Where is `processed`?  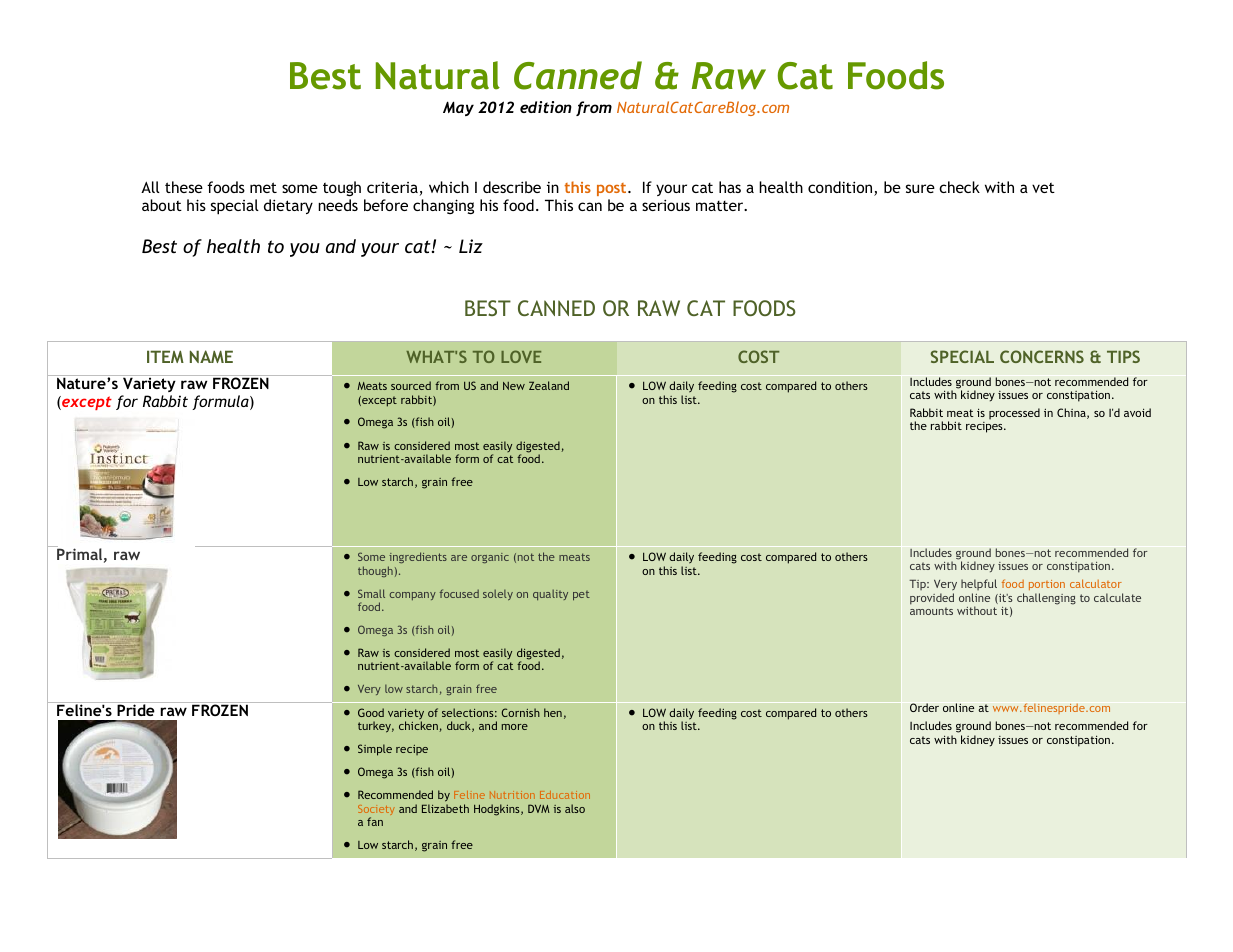 processed is located at coordinates (1014, 414).
